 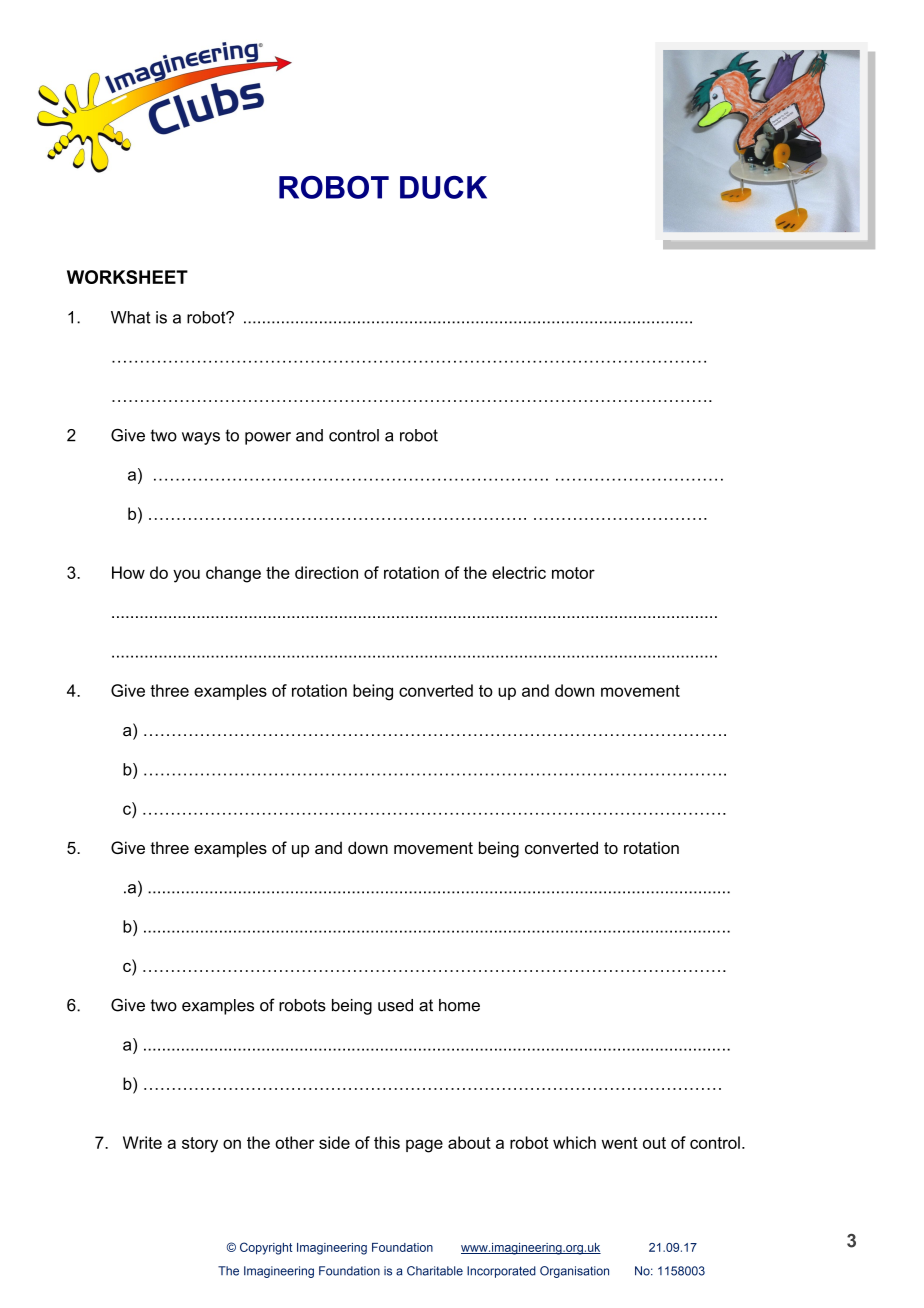 I want to click on WORKSHEET, so click(x=127, y=277).
